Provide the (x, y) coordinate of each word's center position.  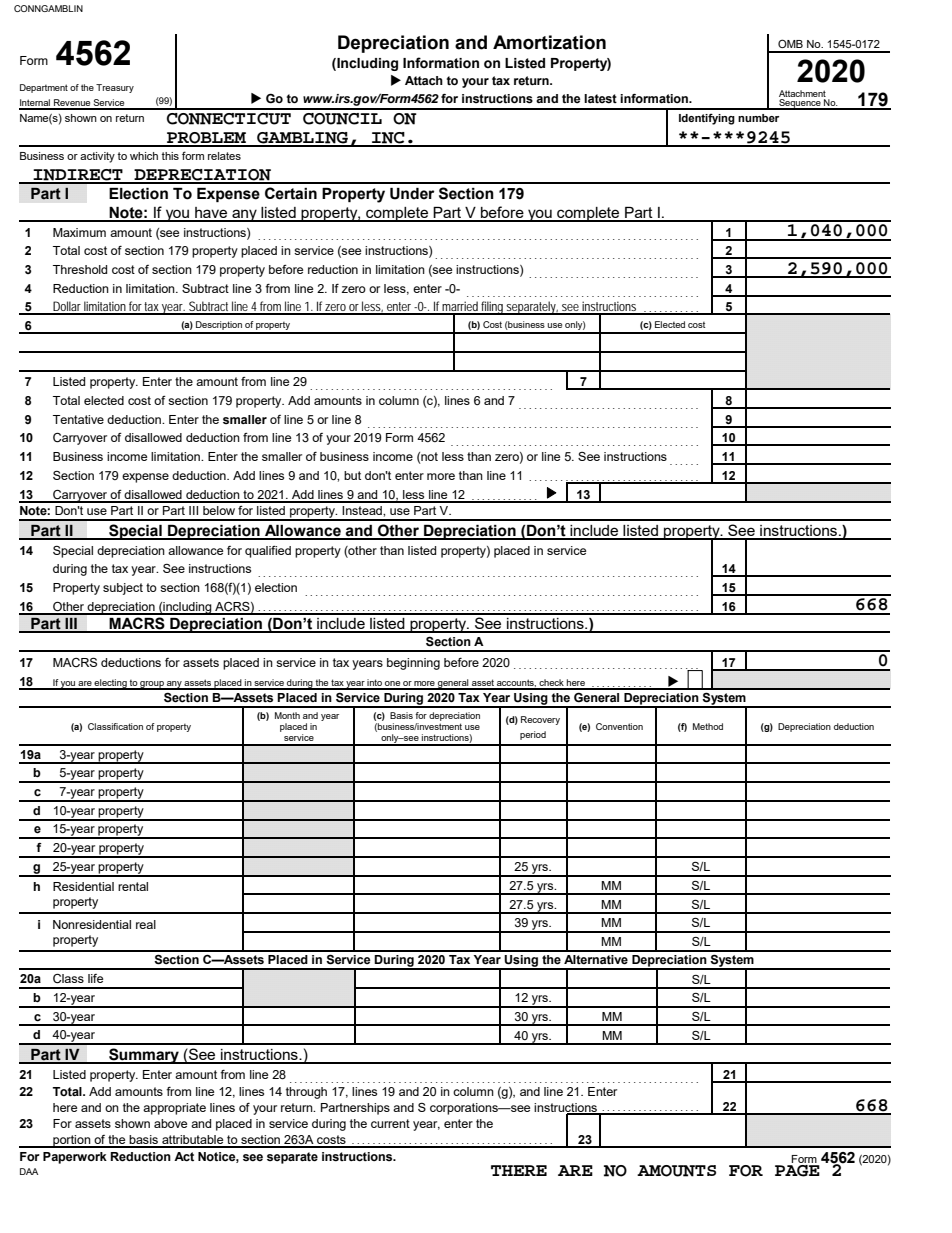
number (758, 118)
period (533, 735)
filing (493, 308)
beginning (413, 664)
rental (133, 886)
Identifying (707, 119)
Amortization (549, 42)
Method (708, 726)
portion (72, 1141)
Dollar (68, 307)
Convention (619, 726)
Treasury (115, 88)
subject (123, 589)
